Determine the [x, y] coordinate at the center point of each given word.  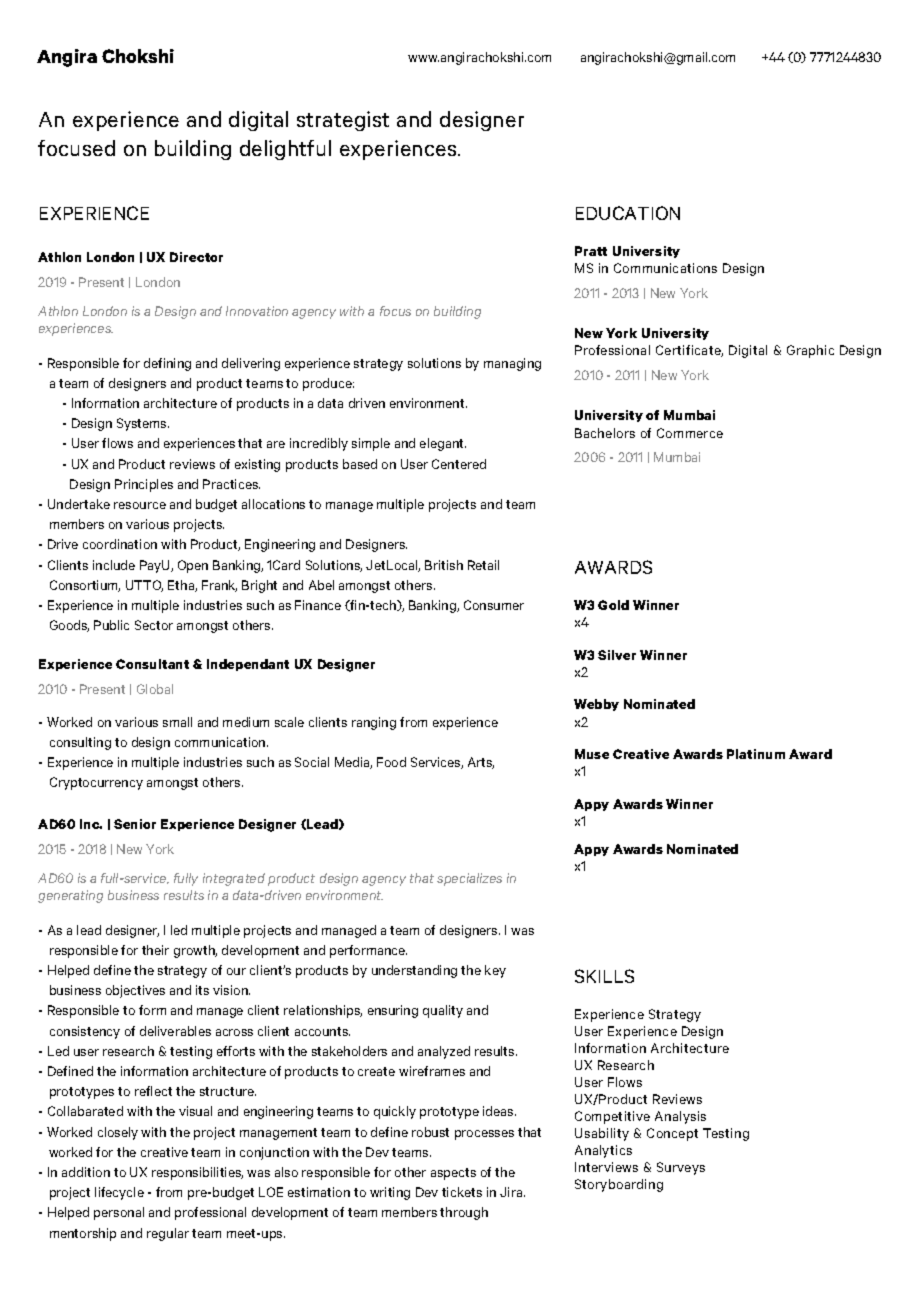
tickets [462, 1192]
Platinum [756, 754]
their [155, 950]
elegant [443, 444]
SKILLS [604, 976]
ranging [374, 723]
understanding [414, 971]
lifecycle [119, 1193]
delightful [285, 150]
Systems [143, 424]
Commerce [690, 433]
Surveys [681, 1168]
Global [155, 689]
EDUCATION [628, 213]
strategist [343, 121]
